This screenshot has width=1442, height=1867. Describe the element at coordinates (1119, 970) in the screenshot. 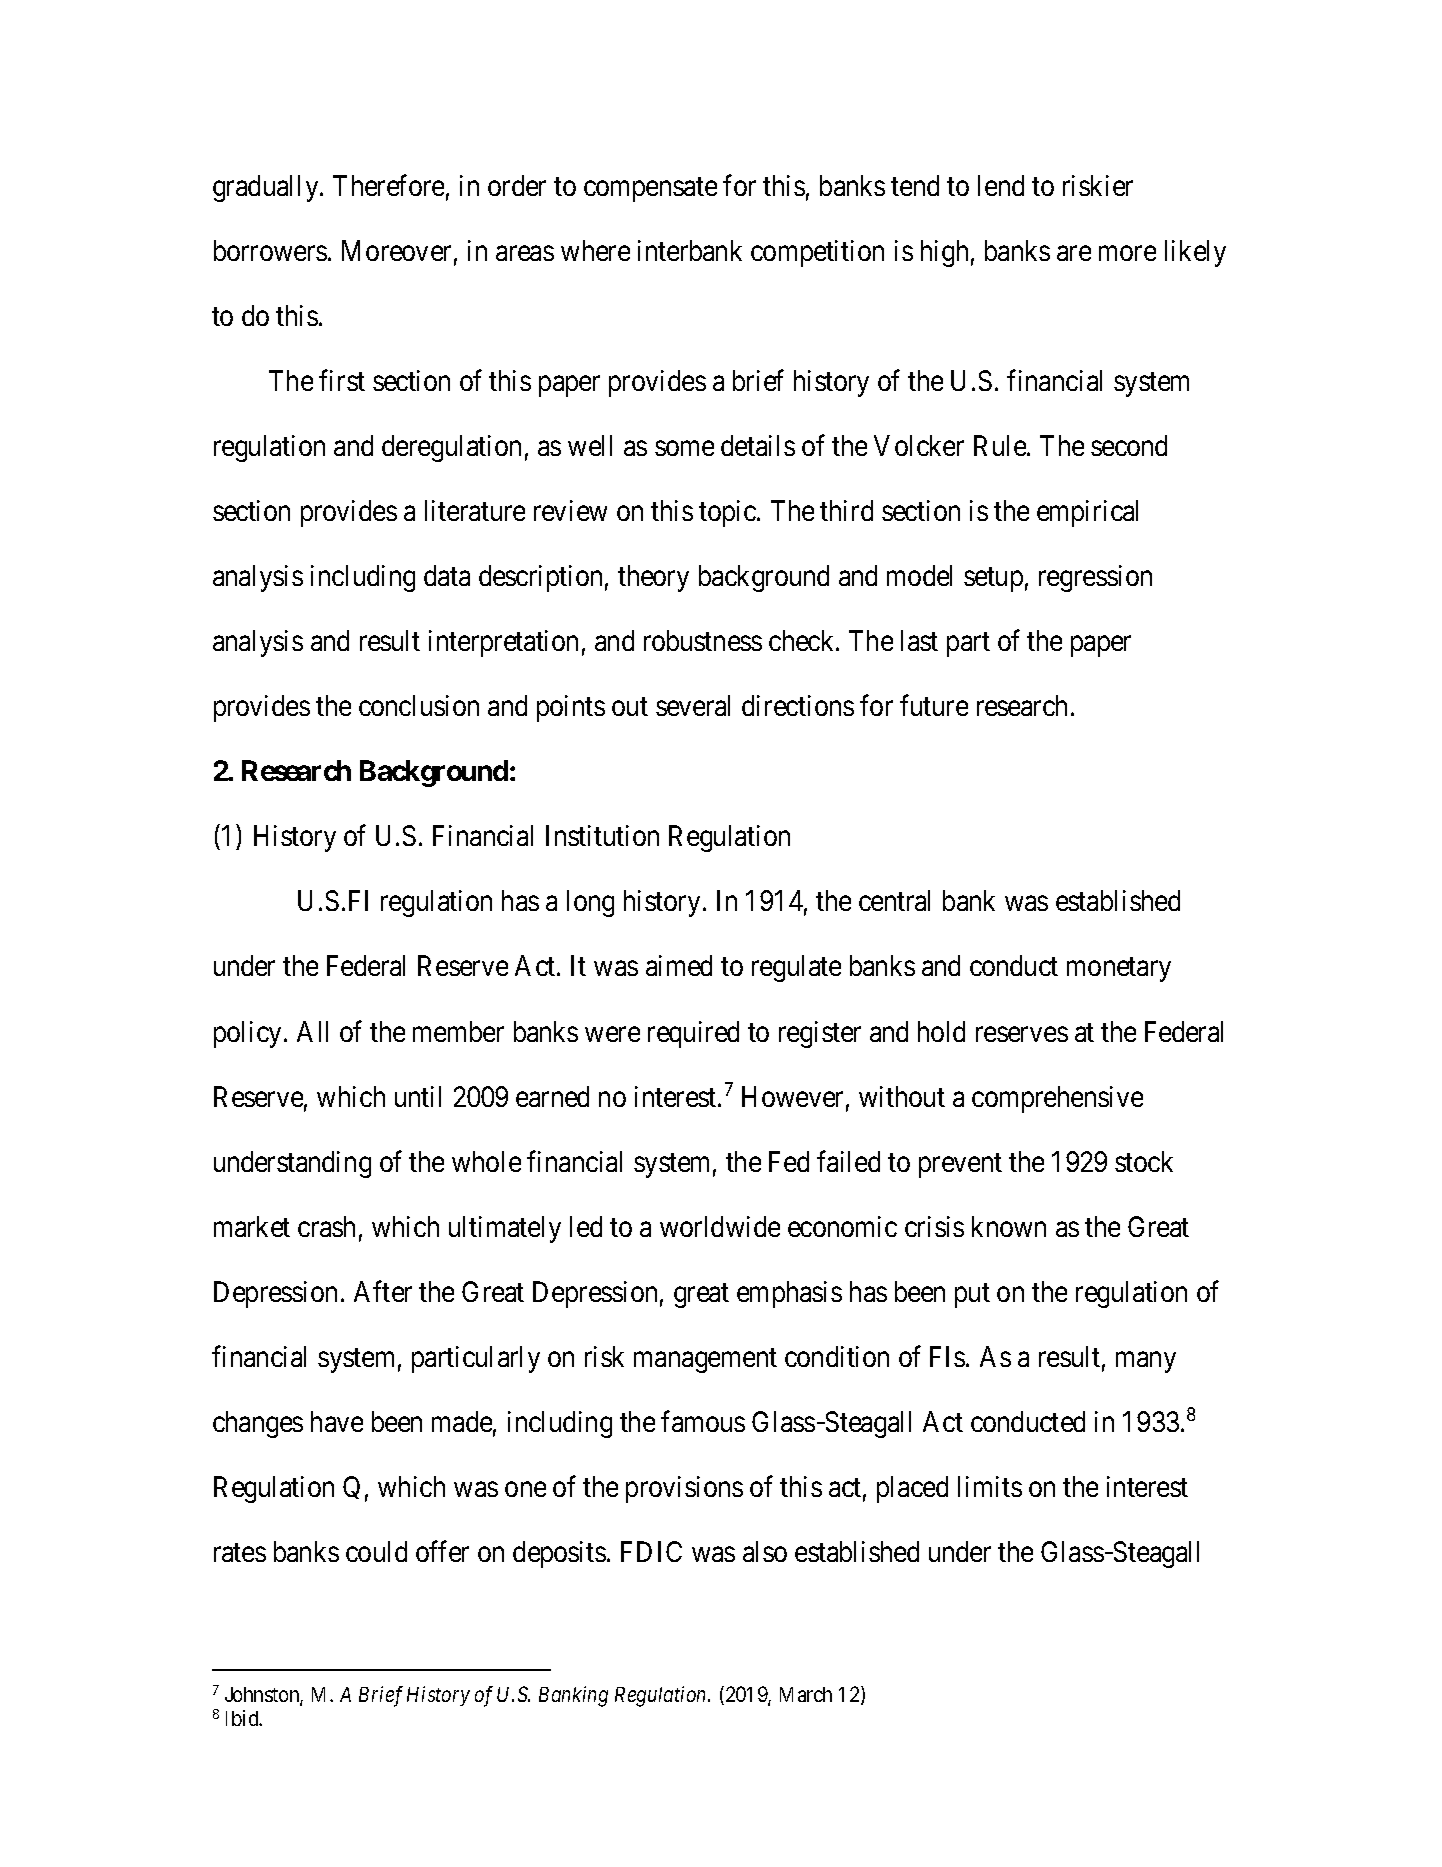

I see `monetary` at that location.
